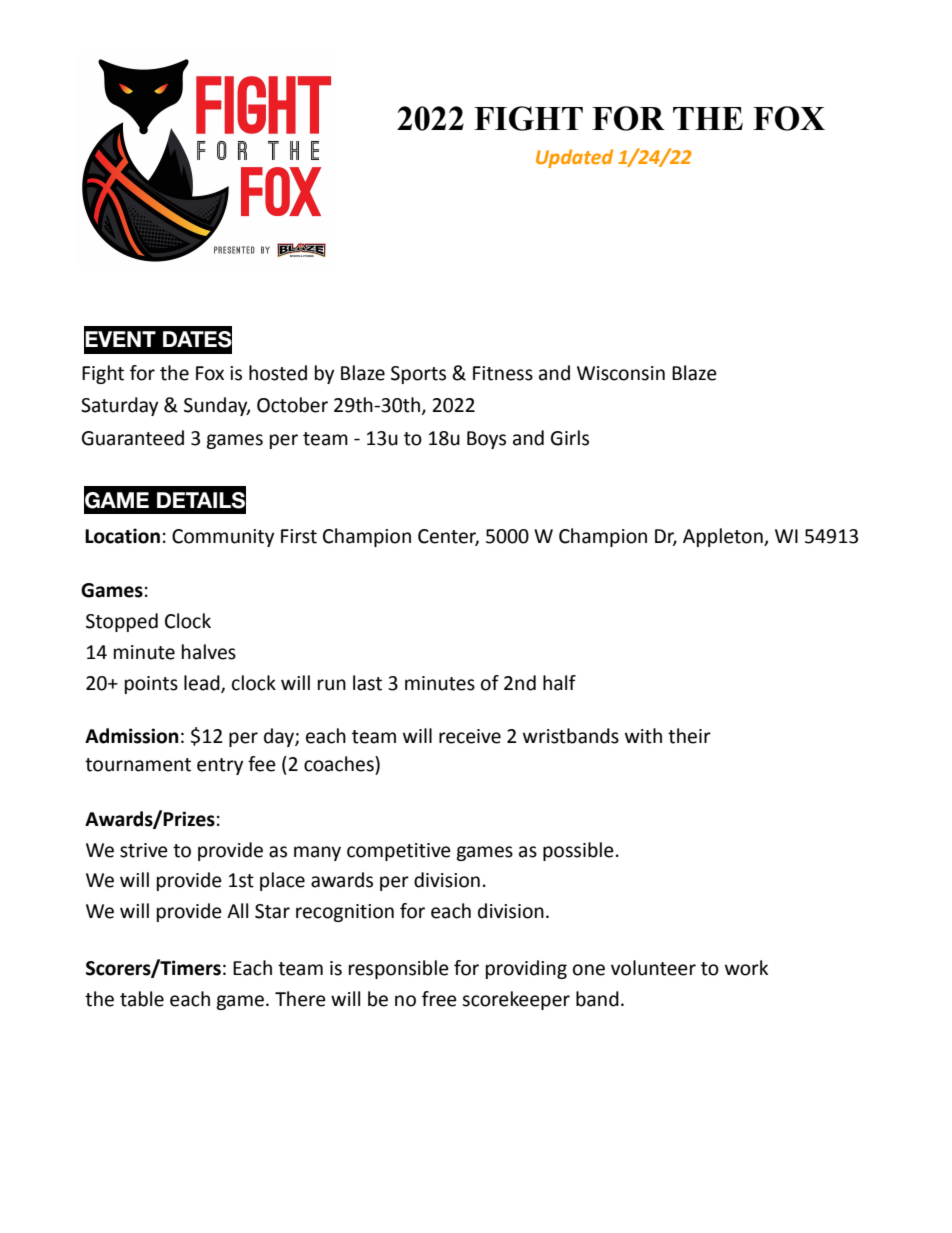  I want to click on hosted, so click(278, 373).
